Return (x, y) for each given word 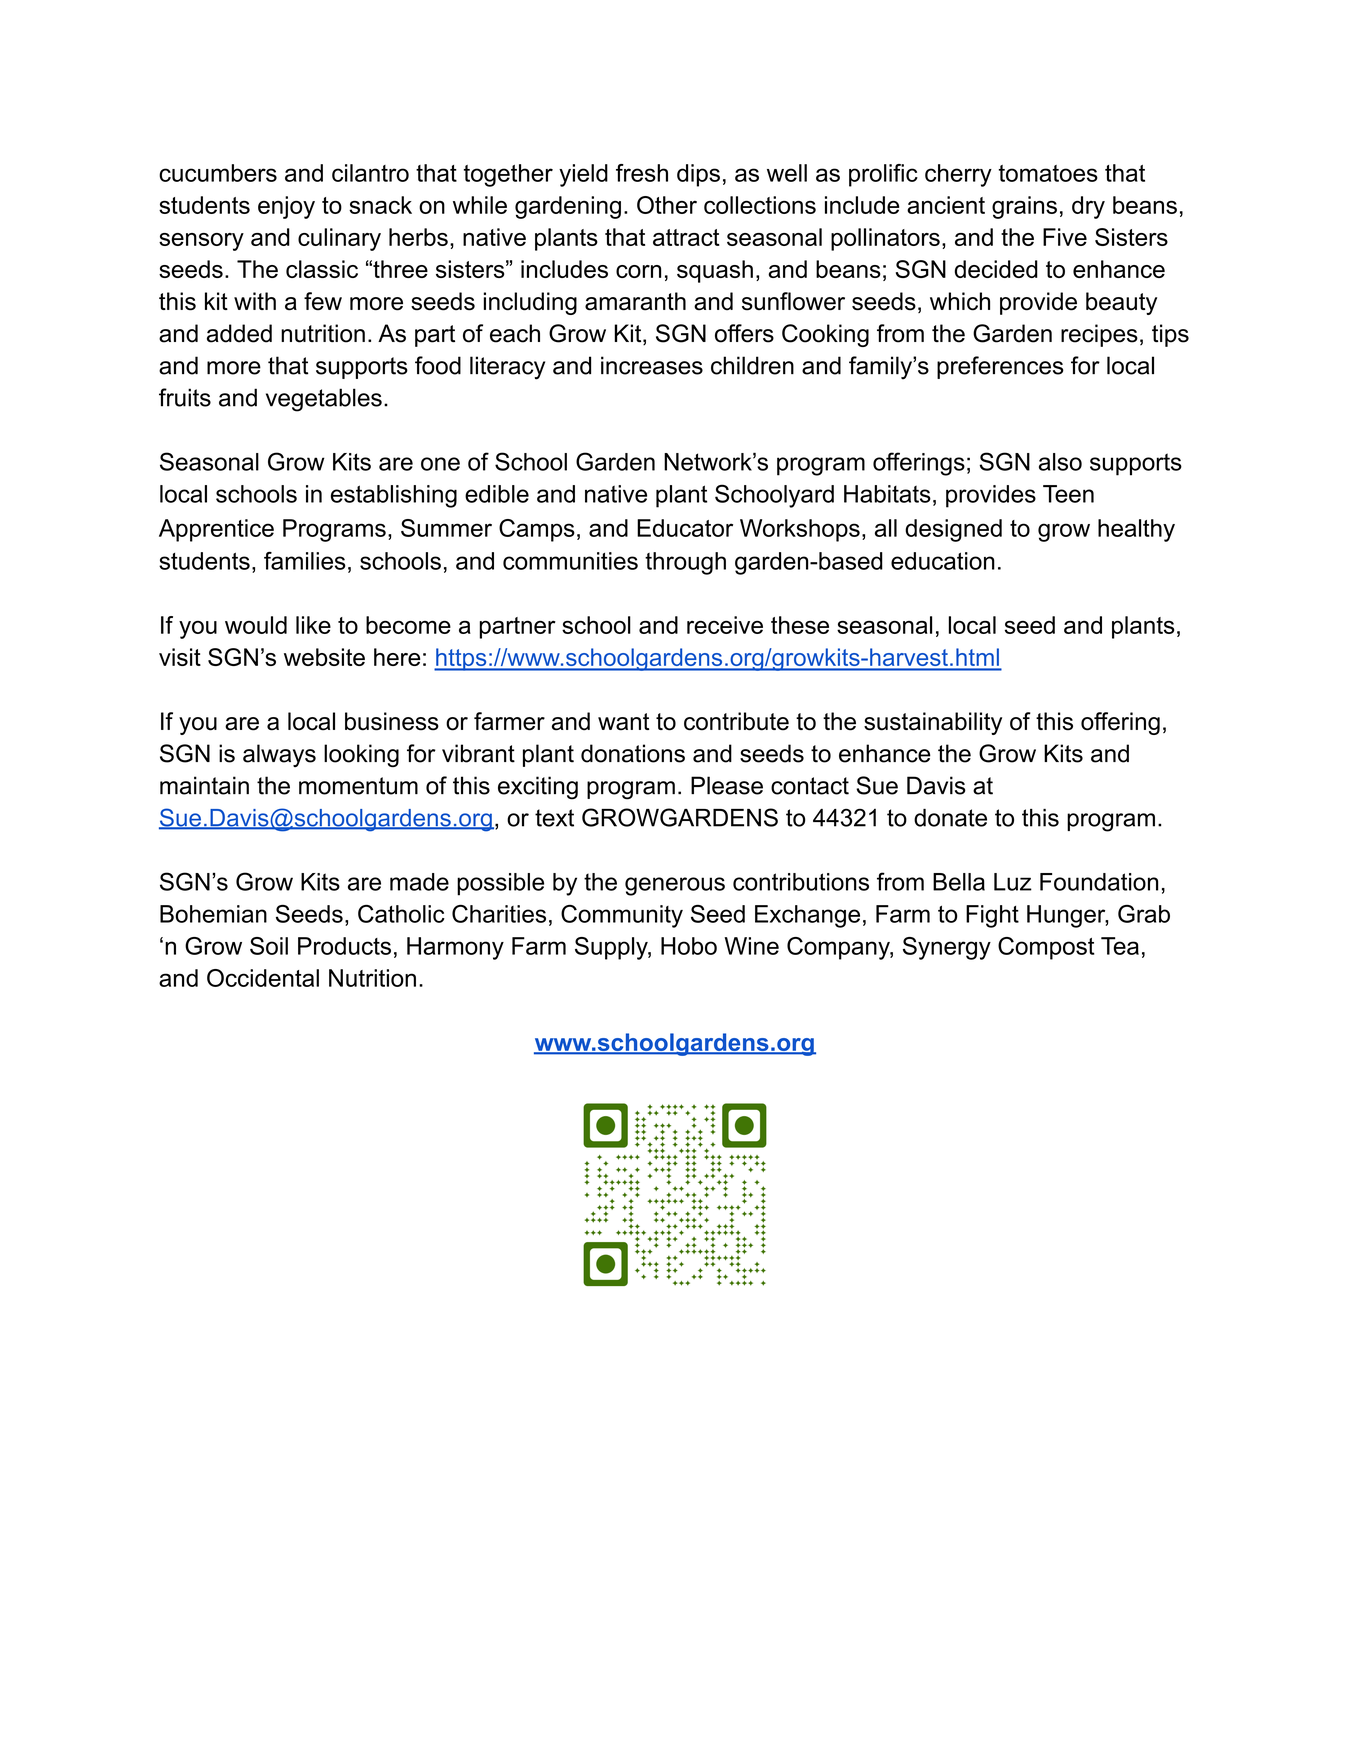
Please (727, 785)
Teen (1068, 494)
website (324, 657)
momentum (358, 786)
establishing (394, 496)
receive (725, 625)
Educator (685, 528)
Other (667, 205)
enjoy (286, 207)
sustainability (933, 723)
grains (1024, 207)
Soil (269, 946)
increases (652, 365)
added (239, 333)
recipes (1099, 335)
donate (950, 818)
